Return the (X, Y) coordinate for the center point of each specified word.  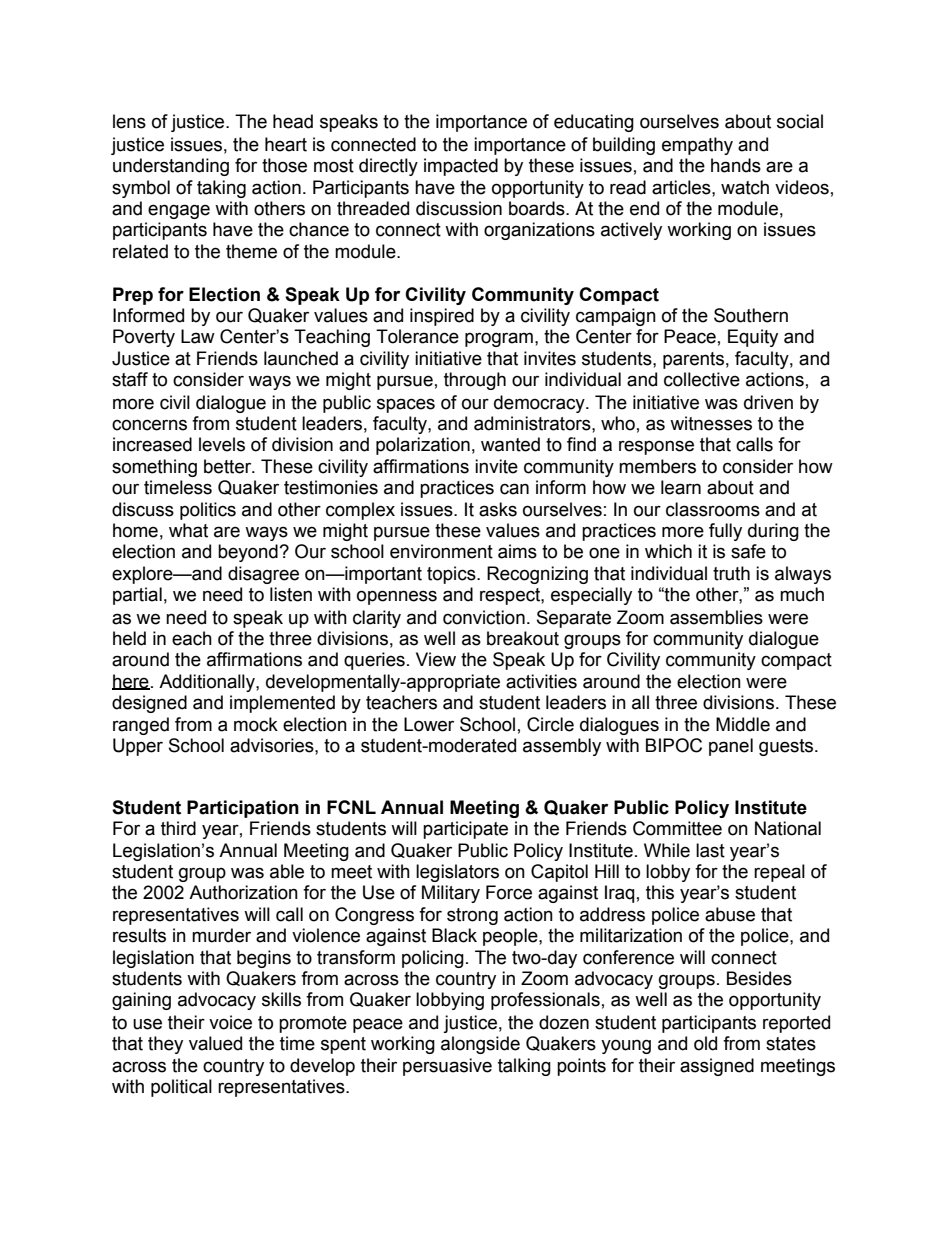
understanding (171, 167)
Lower (429, 724)
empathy (697, 146)
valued (215, 1043)
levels (222, 444)
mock (256, 724)
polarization (423, 446)
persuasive (447, 1067)
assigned (717, 1067)
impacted (461, 167)
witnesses (711, 423)
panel (731, 747)
